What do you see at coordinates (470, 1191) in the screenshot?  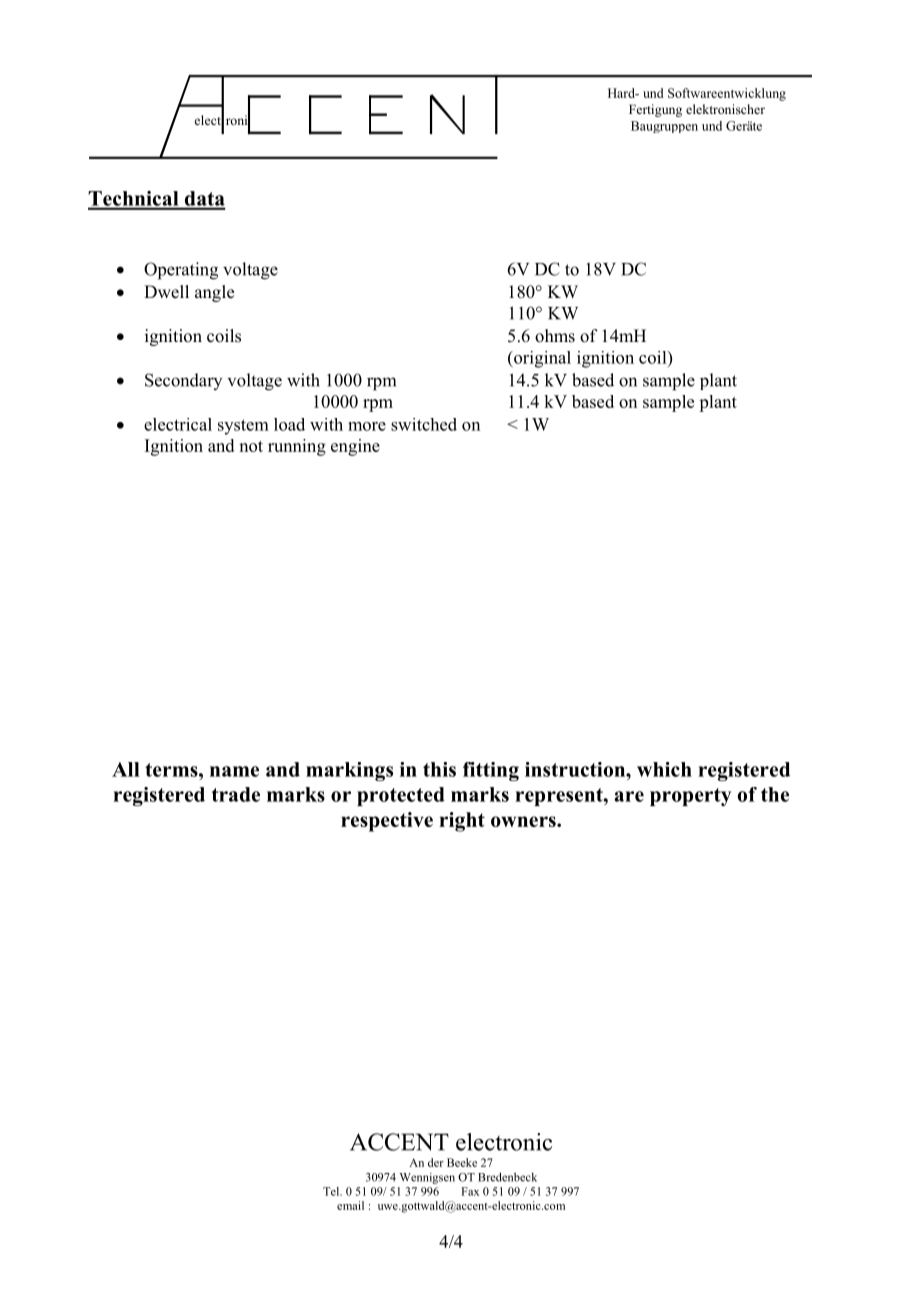 I see `Fax` at bounding box center [470, 1191].
